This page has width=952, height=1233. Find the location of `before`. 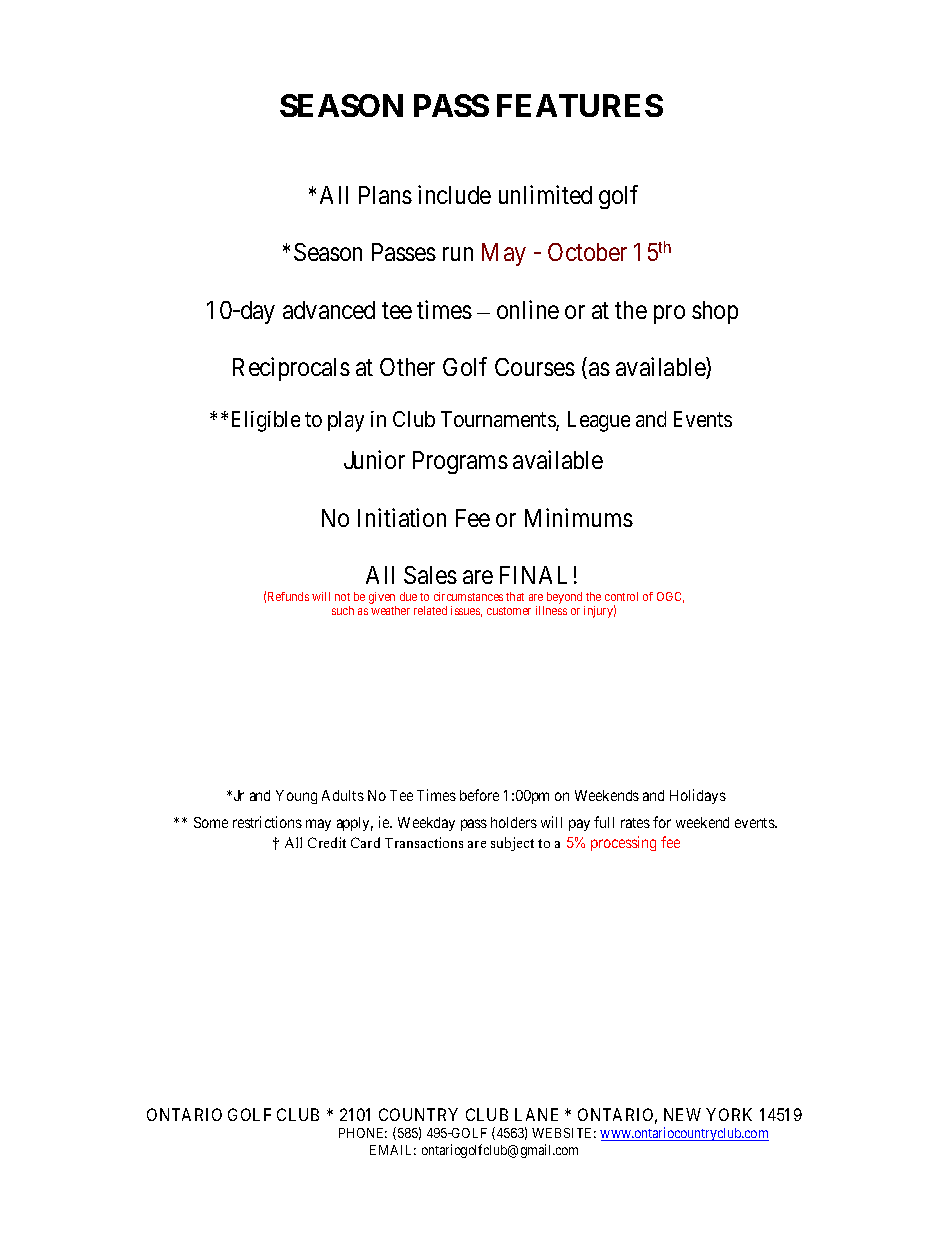

before is located at coordinates (479, 795).
